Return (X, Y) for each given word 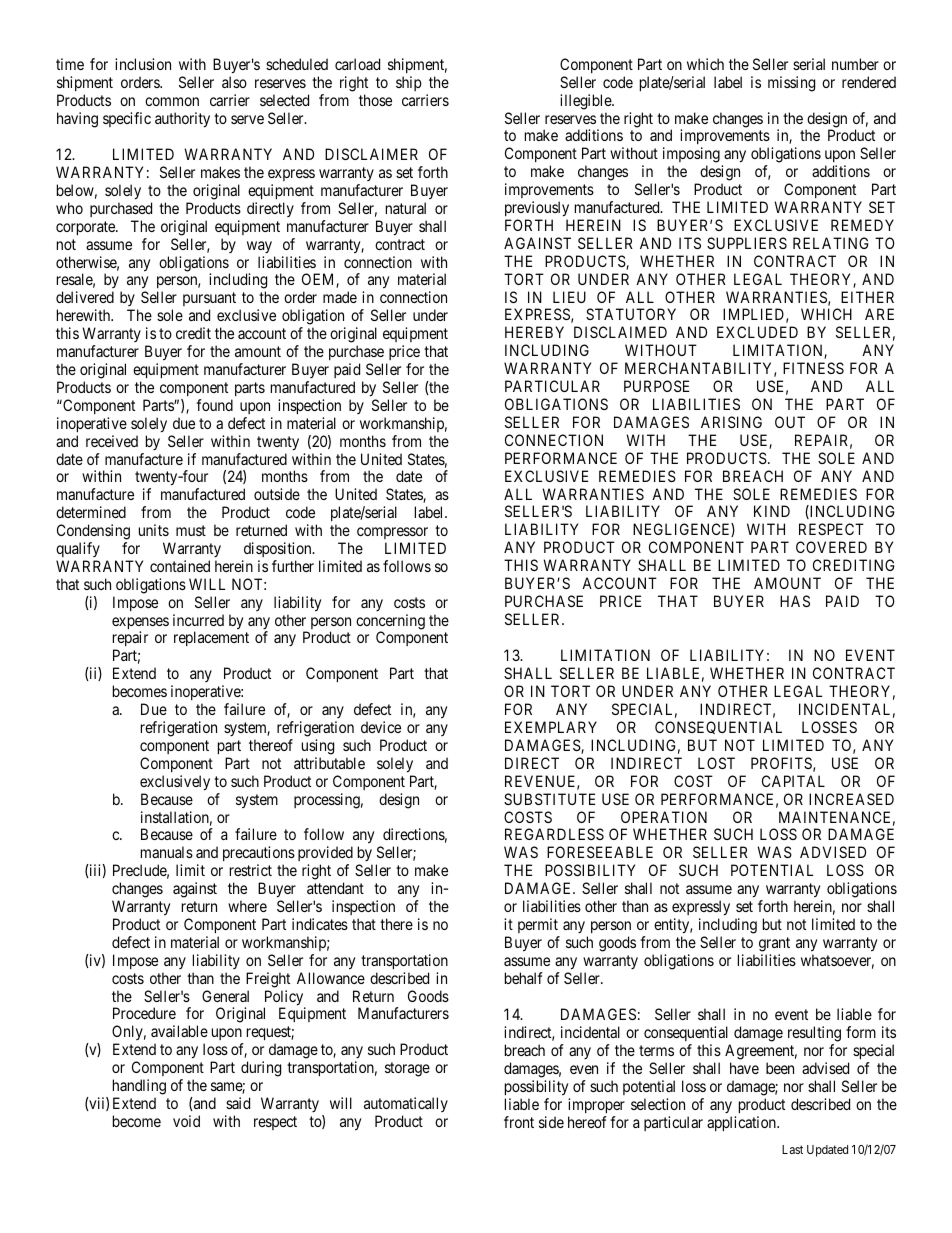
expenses (140, 624)
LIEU (569, 297)
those (375, 100)
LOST (716, 763)
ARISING (731, 422)
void (186, 1121)
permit (538, 925)
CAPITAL (793, 781)
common (172, 101)
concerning (390, 623)
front (519, 1122)
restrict (251, 870)
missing (791, 84)
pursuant (209, 301)
